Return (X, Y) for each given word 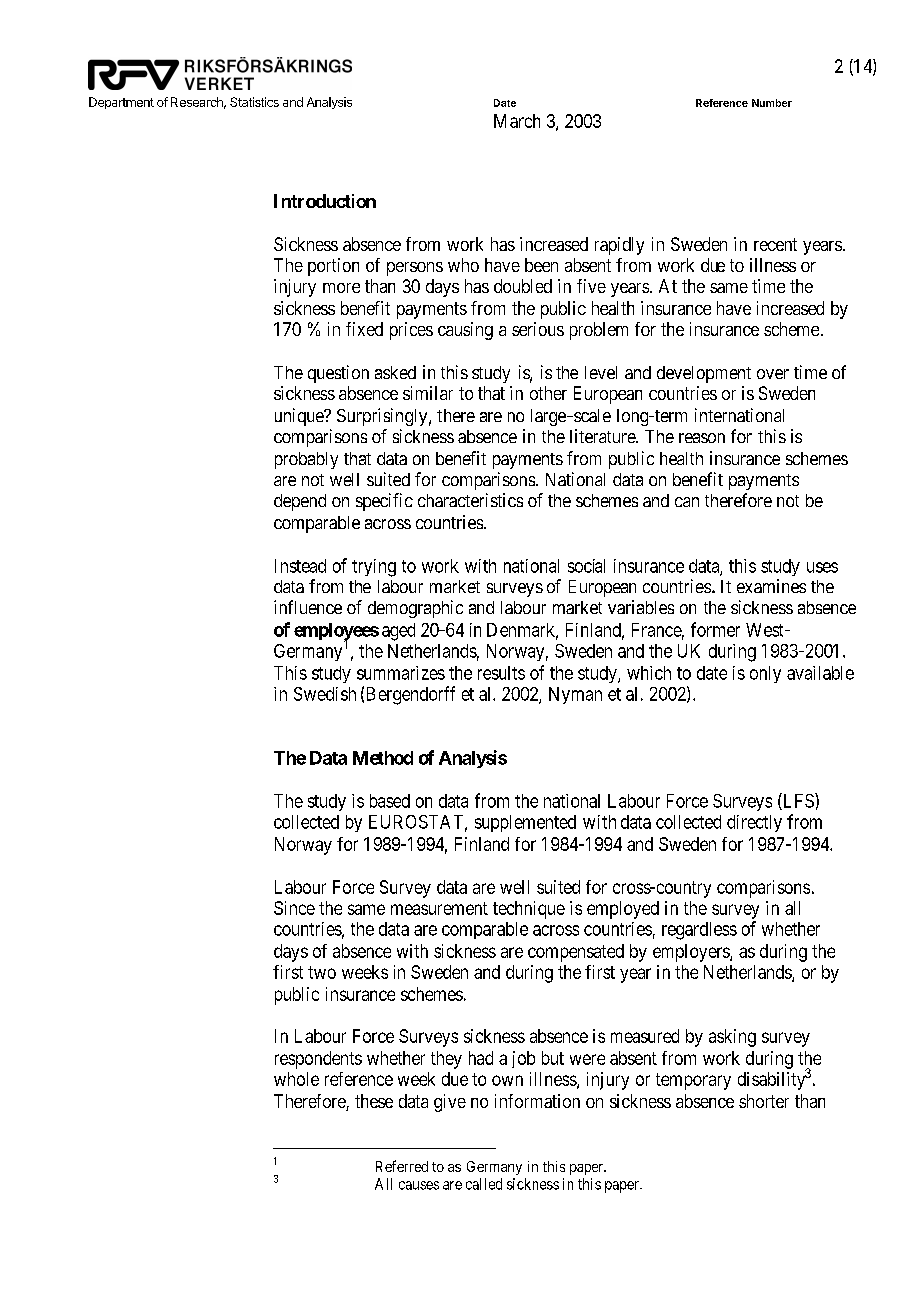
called (484, 1184)
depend (300, 502)
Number (772, 103)
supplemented (525, 823)
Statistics (254, 102)
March (517, 121)
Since (294, 908)
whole (296, 1079)
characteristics (470, 500)
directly (754, 823)
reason (702, 438)
